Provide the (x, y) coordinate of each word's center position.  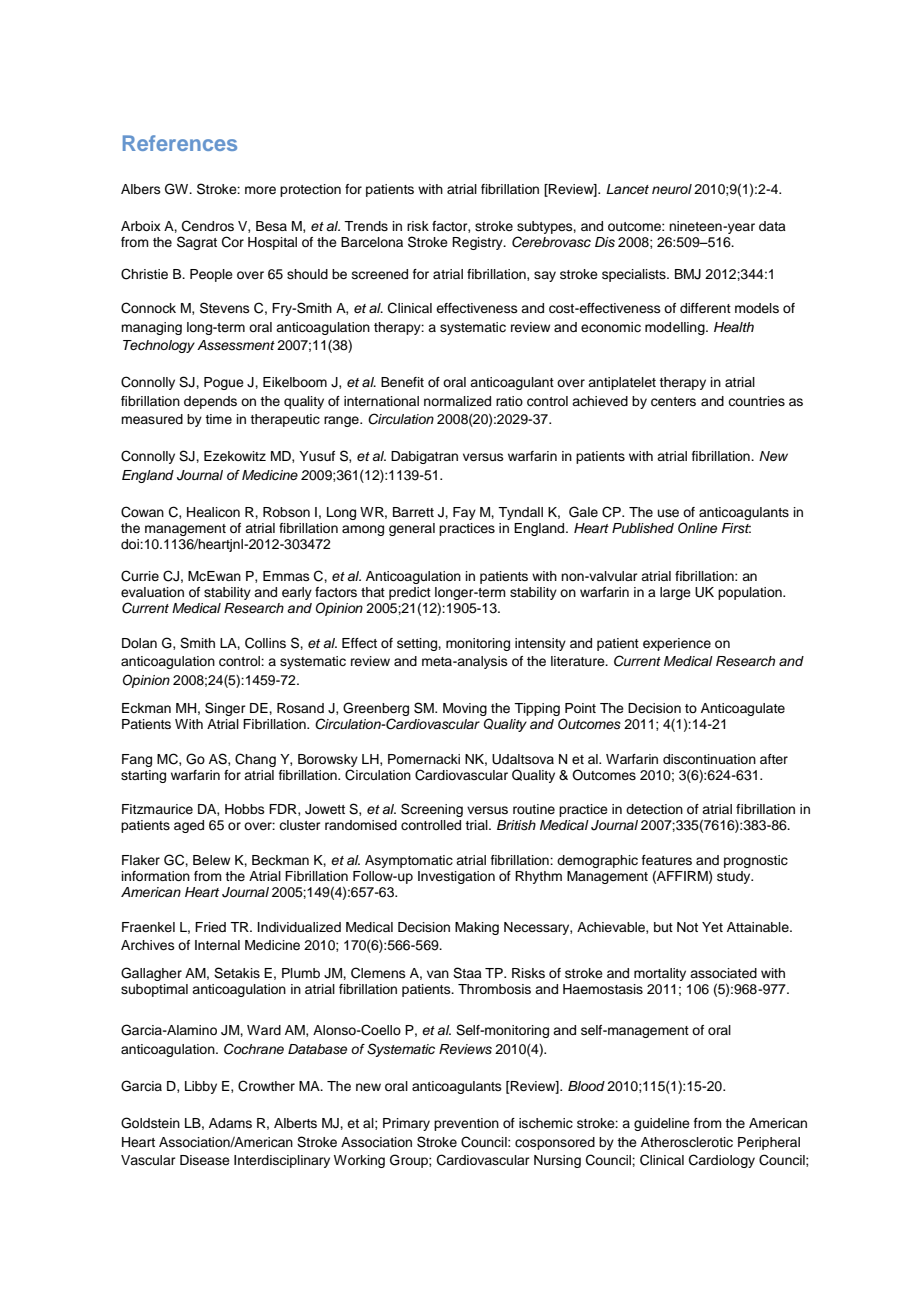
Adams (230, 1123)
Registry (478, 243)
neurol (672, 189)
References (180, 143)
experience (677, 644)
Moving (465, 709)
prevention (466, 1124)
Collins (265, 643)
